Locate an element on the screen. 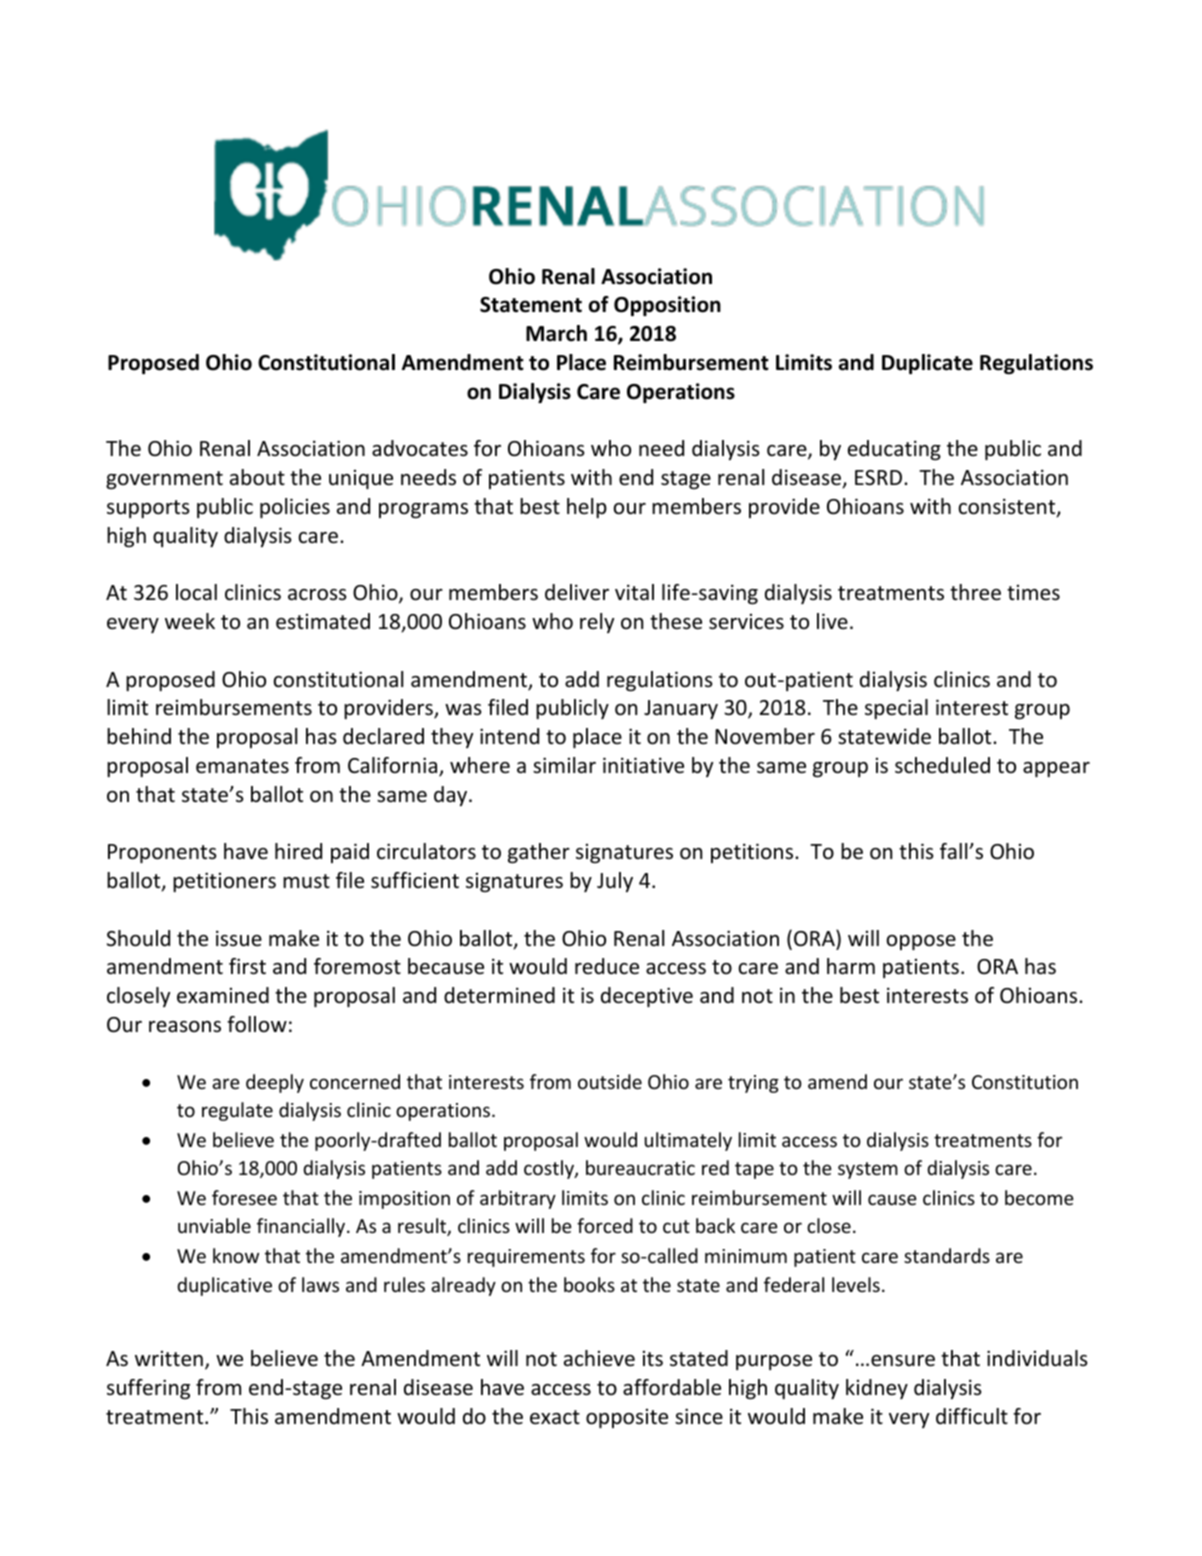 The image size is (1202, 1556). foresee is located at coordinates (244, 1197).
